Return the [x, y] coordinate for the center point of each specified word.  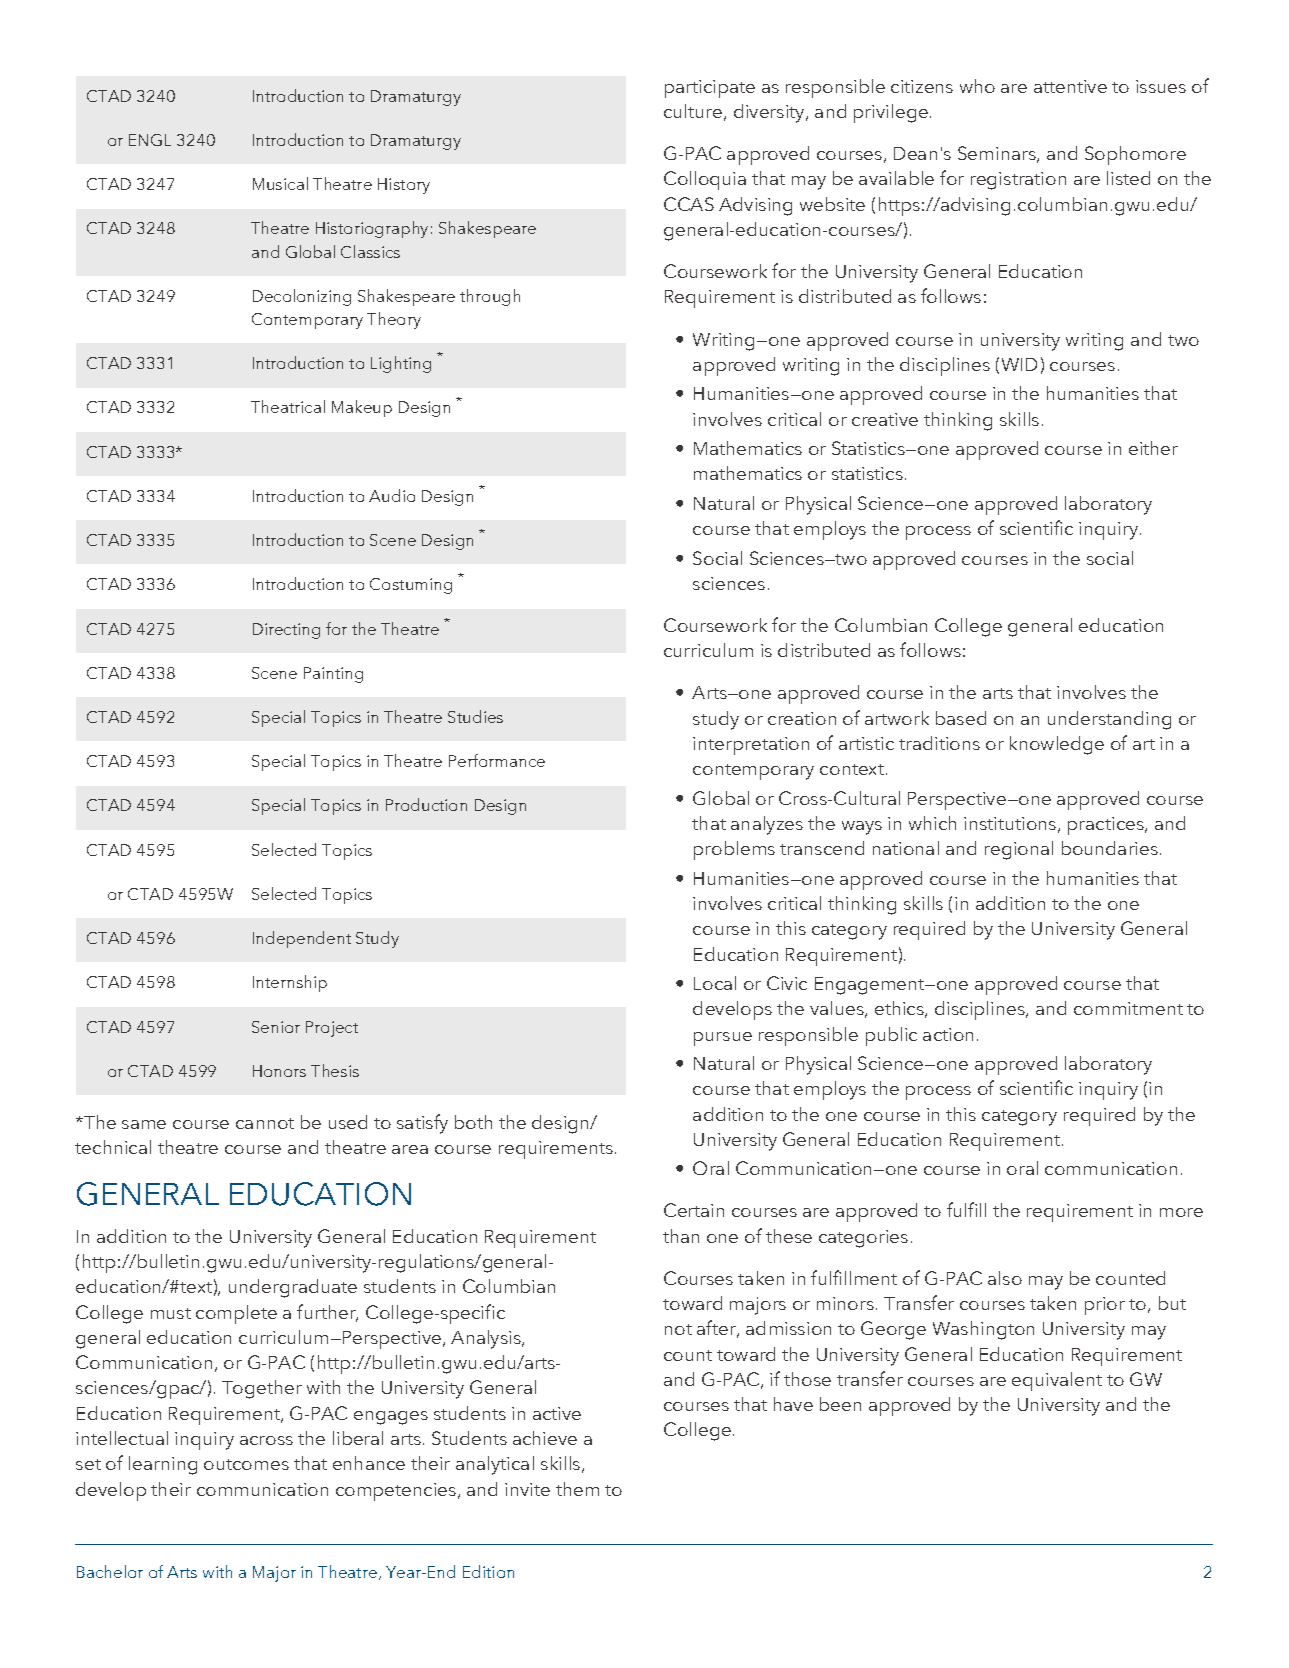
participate [710, 89]
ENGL [150, 140]
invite [527, 1489]
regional [1019, 850]
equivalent [1057, 1381]
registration [1018, 181]
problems [734, 850]
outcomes [246, 1464]
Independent [302, 939]
